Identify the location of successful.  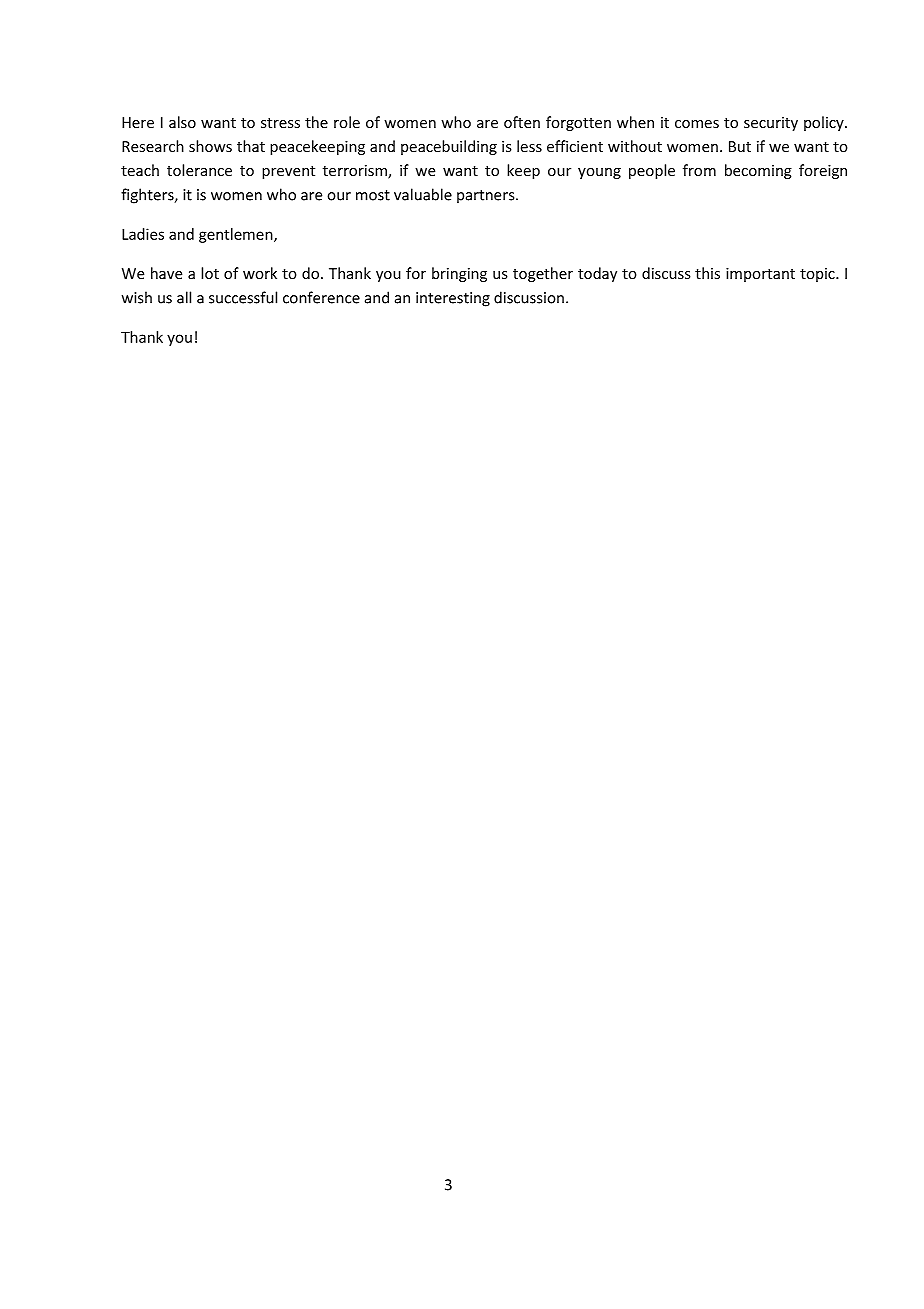
(243, 297).
